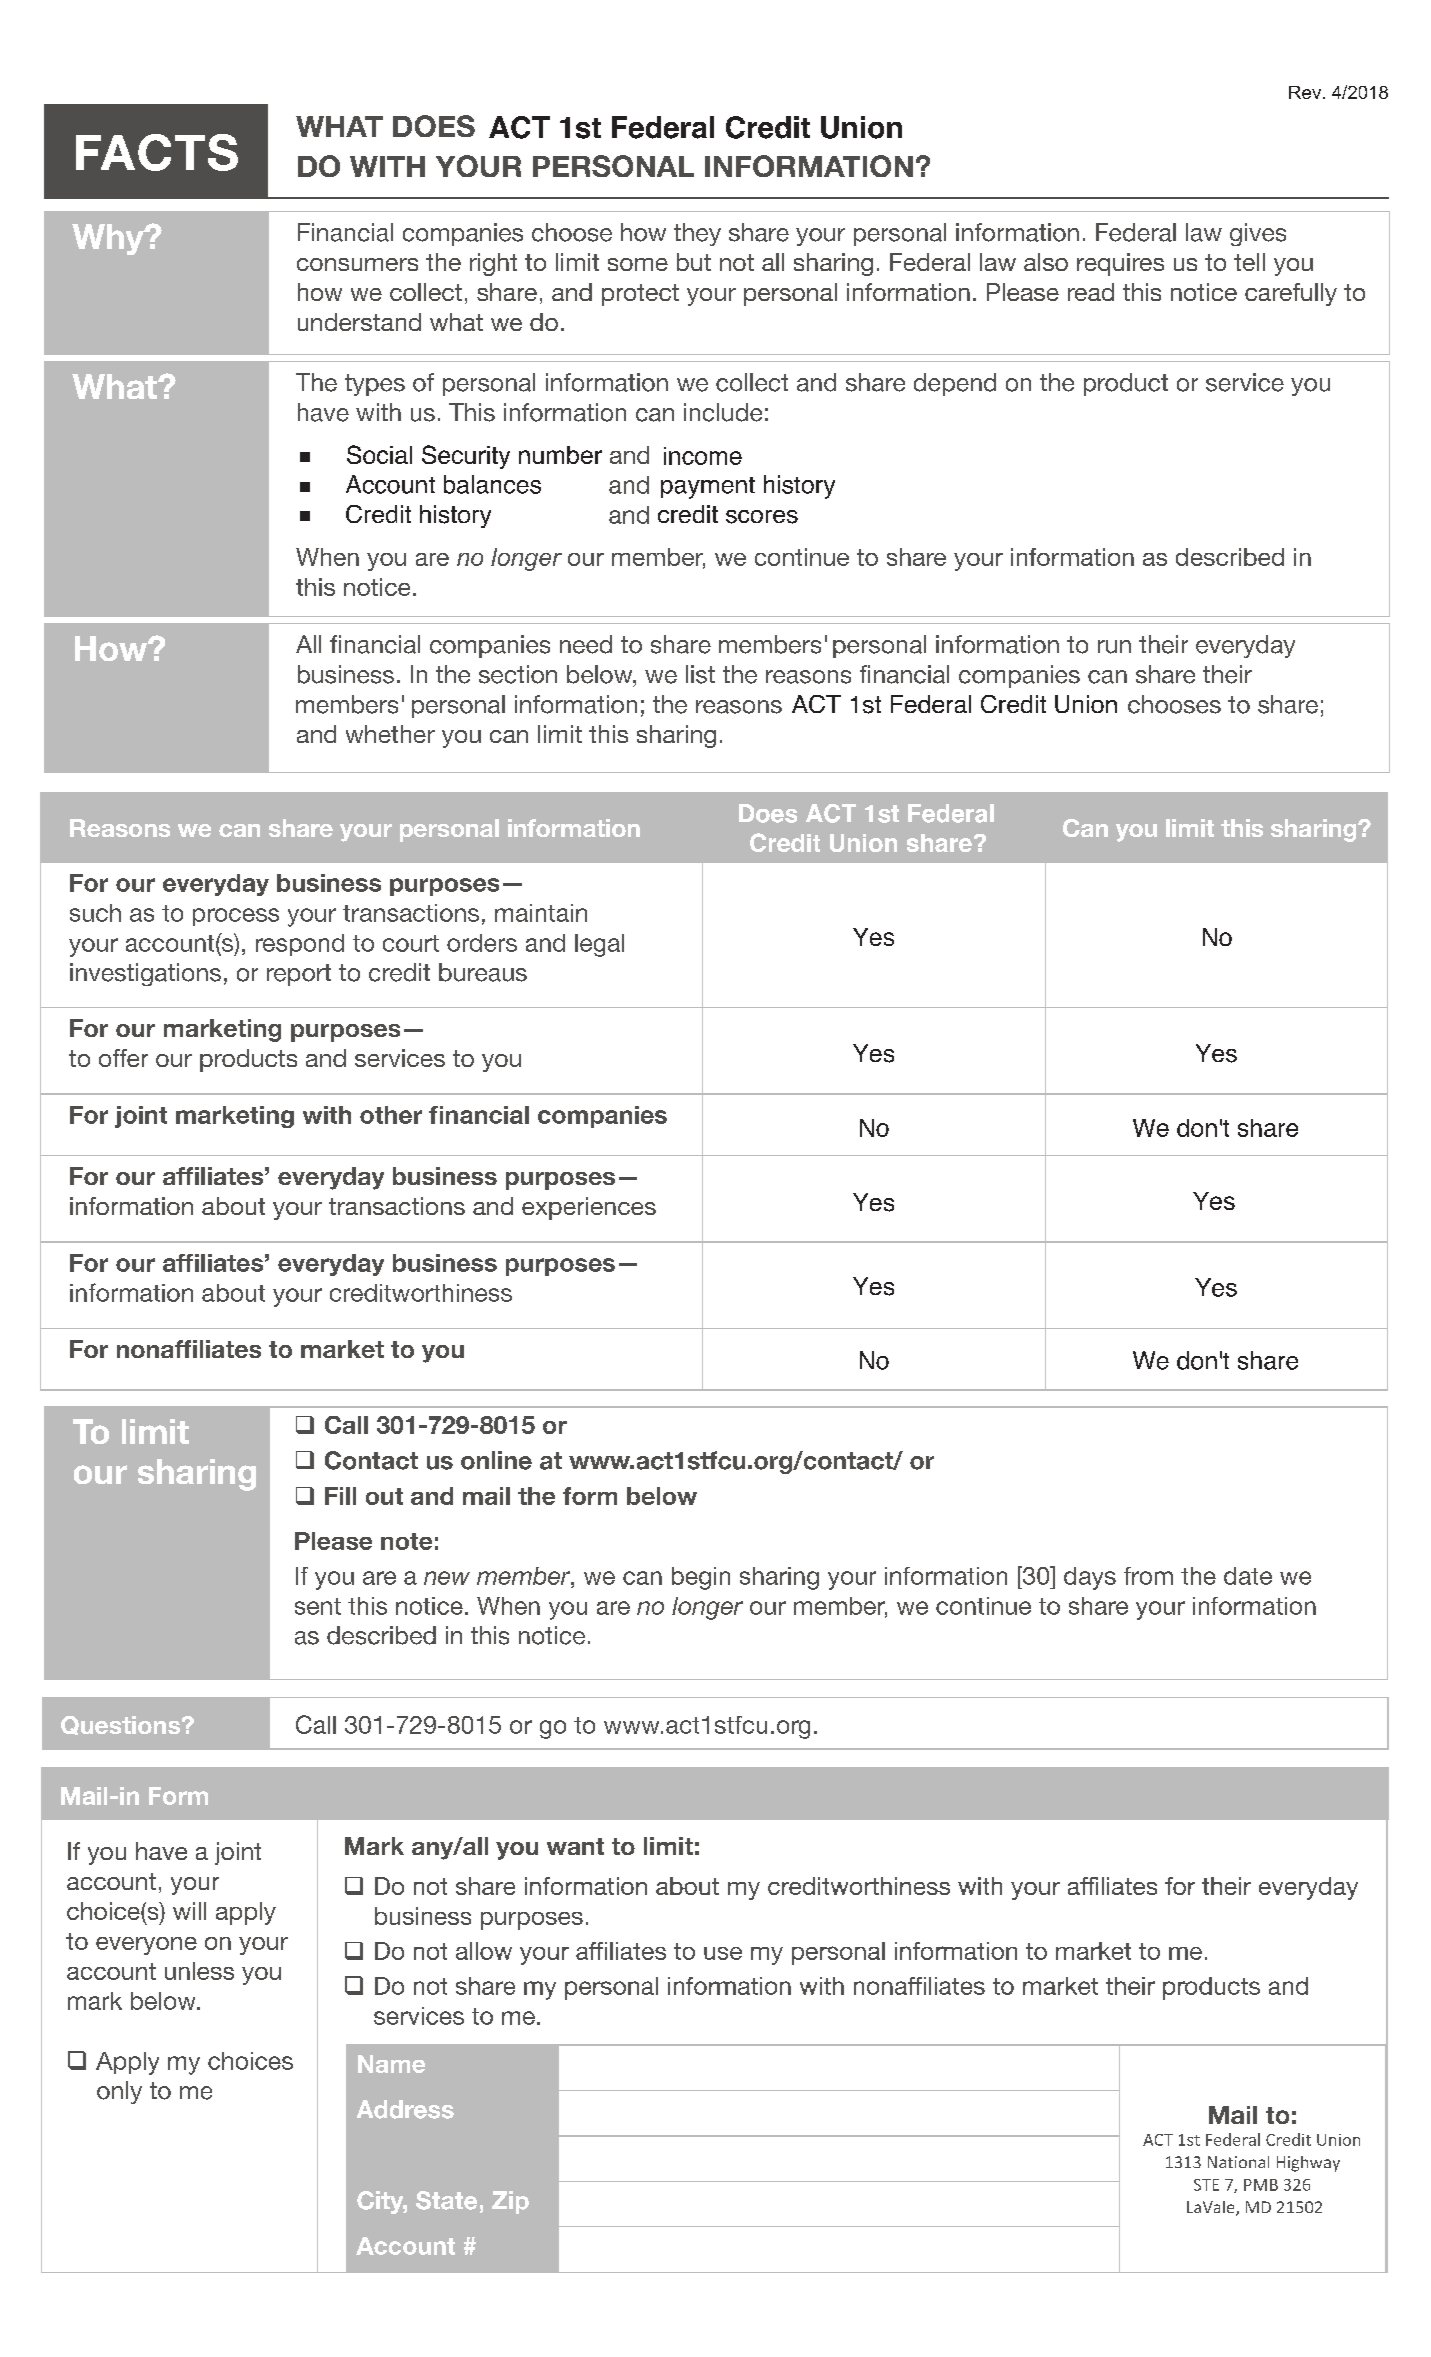 The width and height of the screenshot is (1431, 2357). I want to click on from, so click(1148, 1576).
